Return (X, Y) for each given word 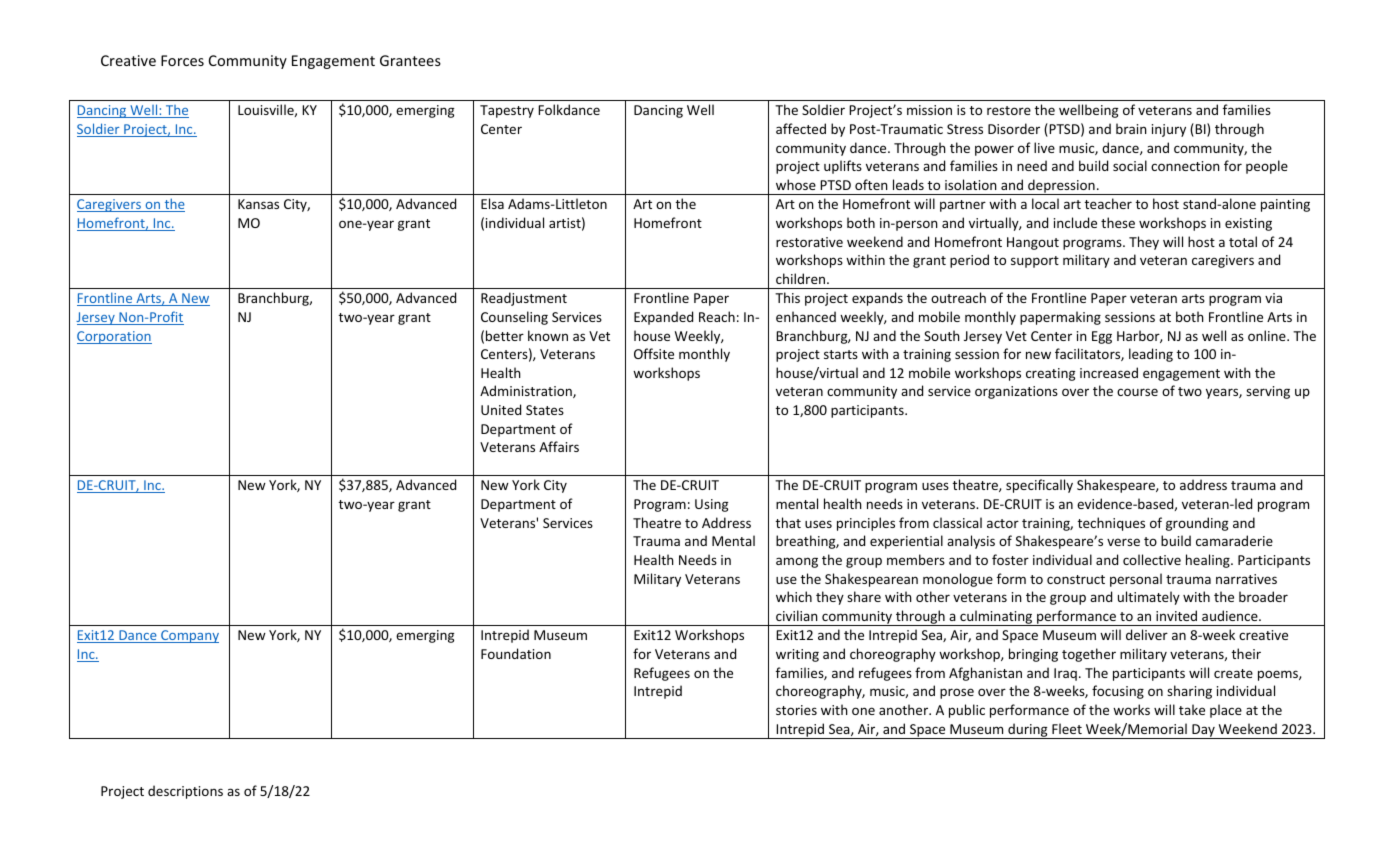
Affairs (559, 446)
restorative (809, 242)
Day (1203, 731)
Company (189, 636)
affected (801, 128)
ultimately (1149, 598)
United (501, 409)
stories (796, 710)
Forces (182, 60)
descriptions (185, 792)
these (1118, 222)
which (794, 596)
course (1137, 392)
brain (1131, 128)
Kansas (258, 204)
